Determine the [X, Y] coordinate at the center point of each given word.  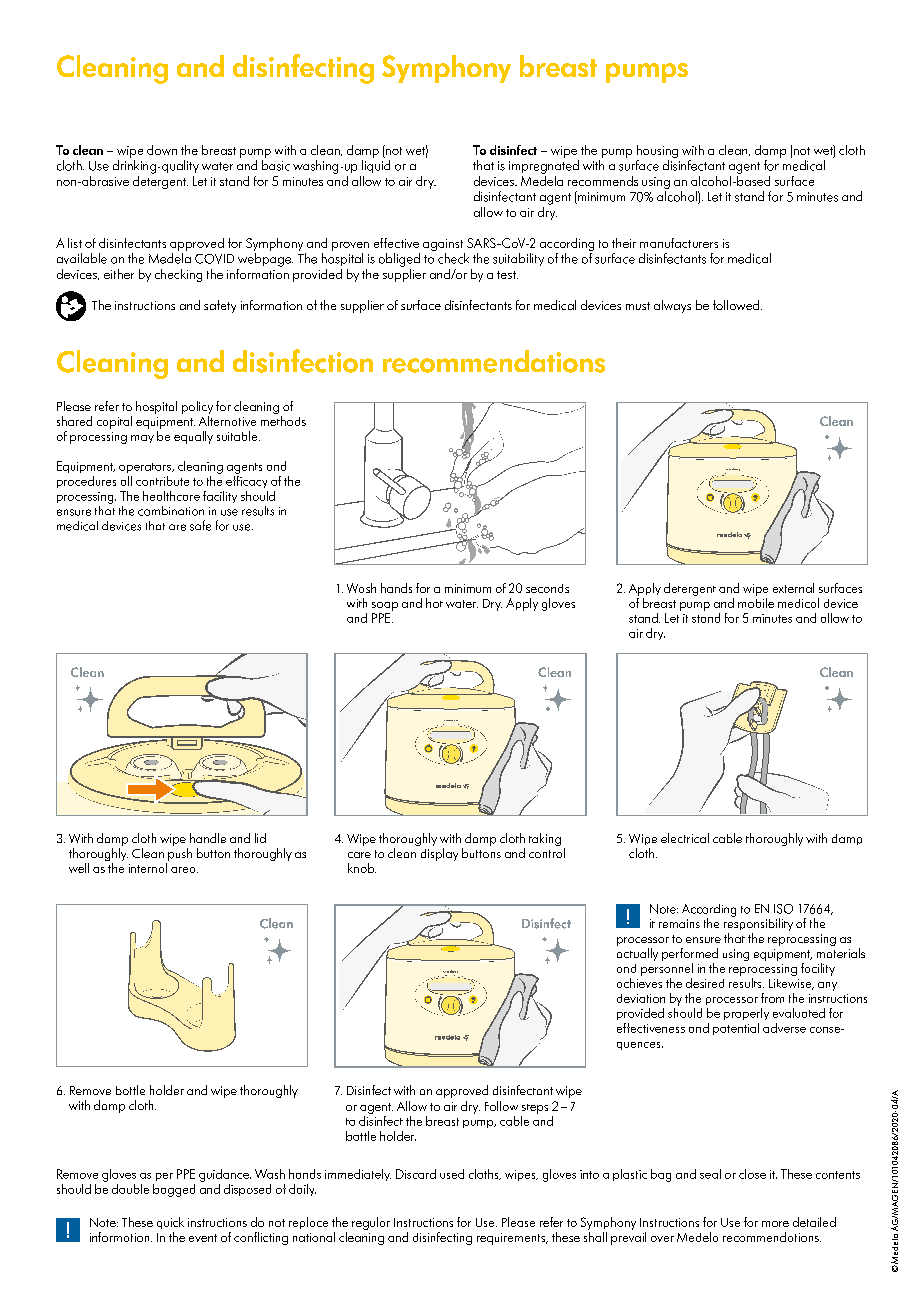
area [184, 870]
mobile [756, 603]
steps [535, 1109]
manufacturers [679, 243]
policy [197, 407]
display [439, 854]
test [507, 275]
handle [208, 838]
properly [746, 1014]
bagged [174, 1190]
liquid [376, 166]
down [162, 150]
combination [171, 511]
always [672, 306]
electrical [685, 838]
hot [434, 603]
